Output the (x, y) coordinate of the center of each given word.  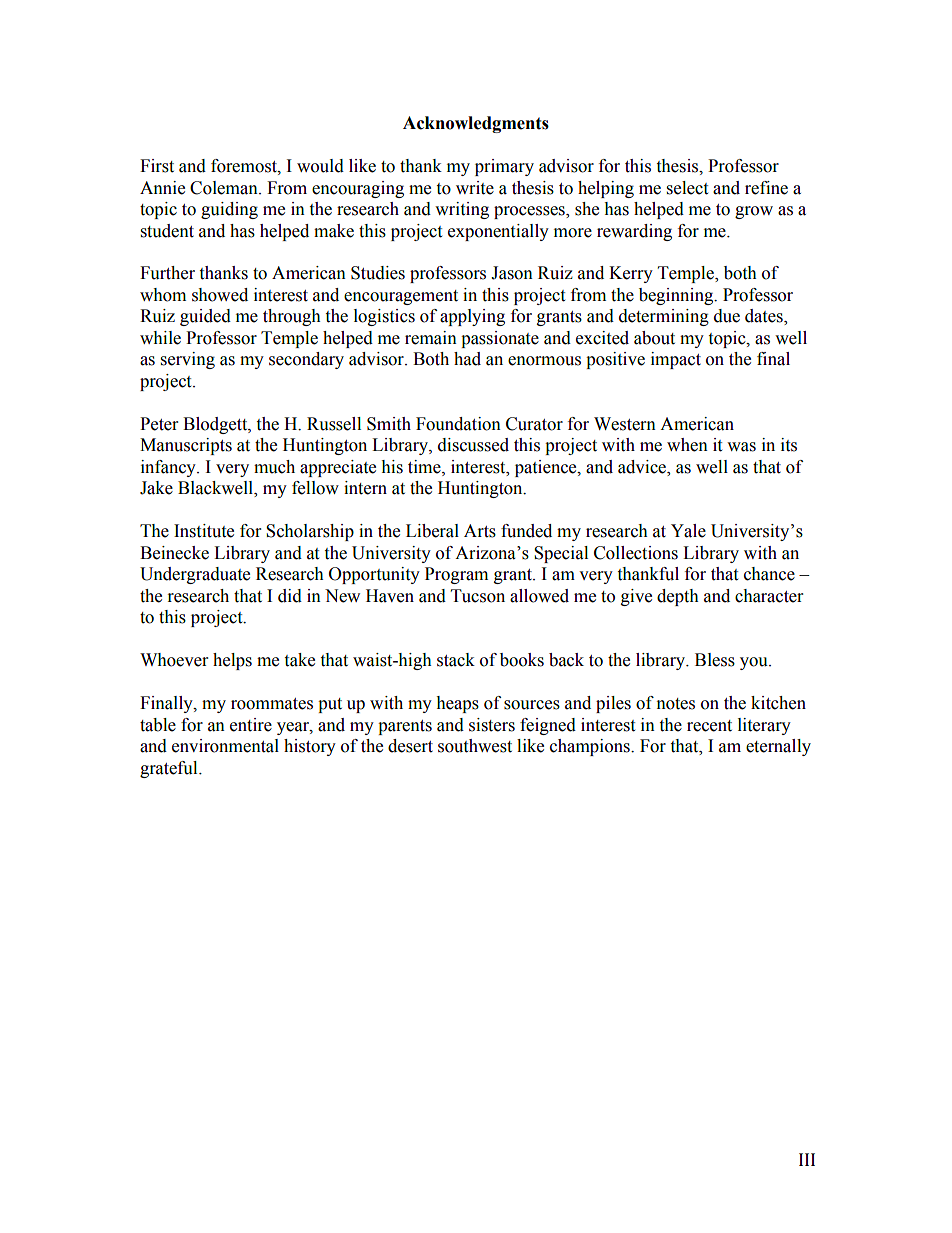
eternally (778, 747)
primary (504, 167)
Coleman (225, 188)
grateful (170, 769)
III (807, 1159)
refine (766, 188)
